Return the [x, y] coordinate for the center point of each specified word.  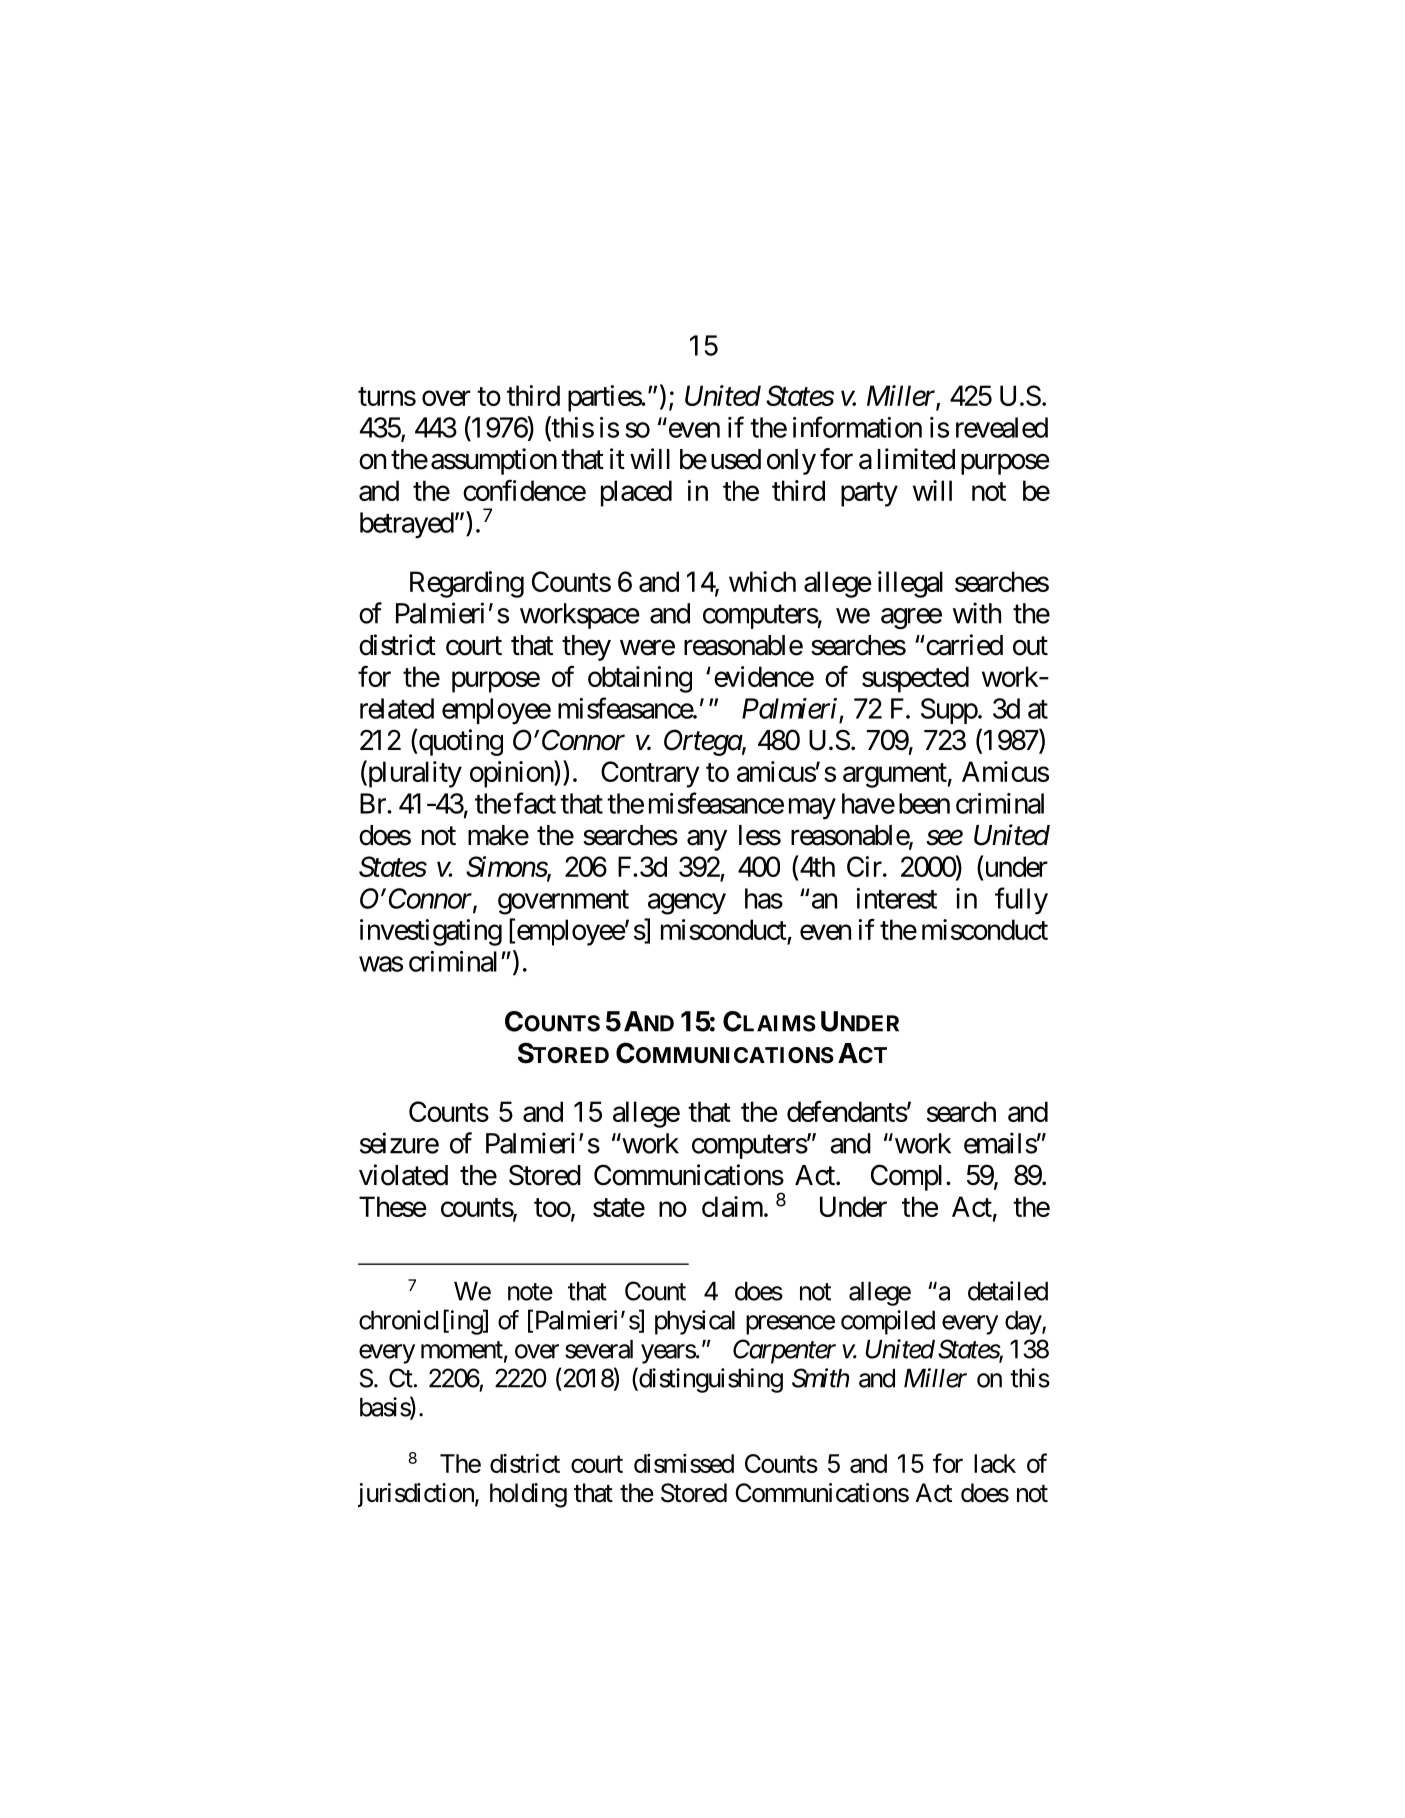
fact [535, 803]
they [586, 648]
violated [403, 1175]
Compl [906, 1177]
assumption [494, 461]
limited [916, 459]
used [736, 459]
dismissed [684, 1463]
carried [963, 645]
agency [687, 904]
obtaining [640, 679]
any [707, 840]
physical [695, 1322]
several [599, 1349]
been [924, 803]
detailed [1008, 1291]
